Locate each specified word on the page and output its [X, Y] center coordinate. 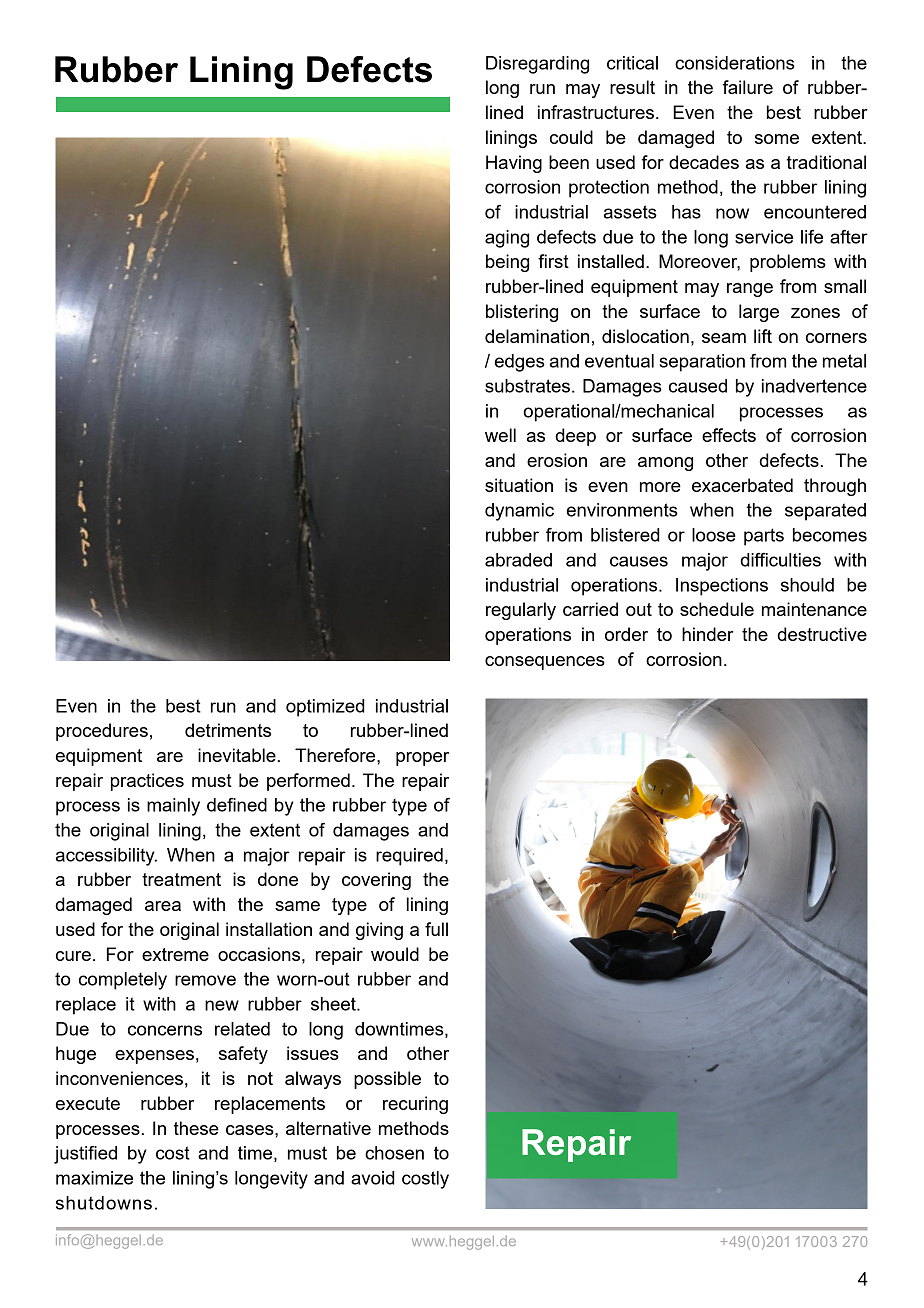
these [196, 1128]
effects [729, 435]
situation [519, 485]
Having [514, 164]
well [500, 435]
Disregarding [537, 65]
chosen [394, 1153]
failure [748, 87]
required [409, 857]
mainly [173, 807]
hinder [708, 634]
